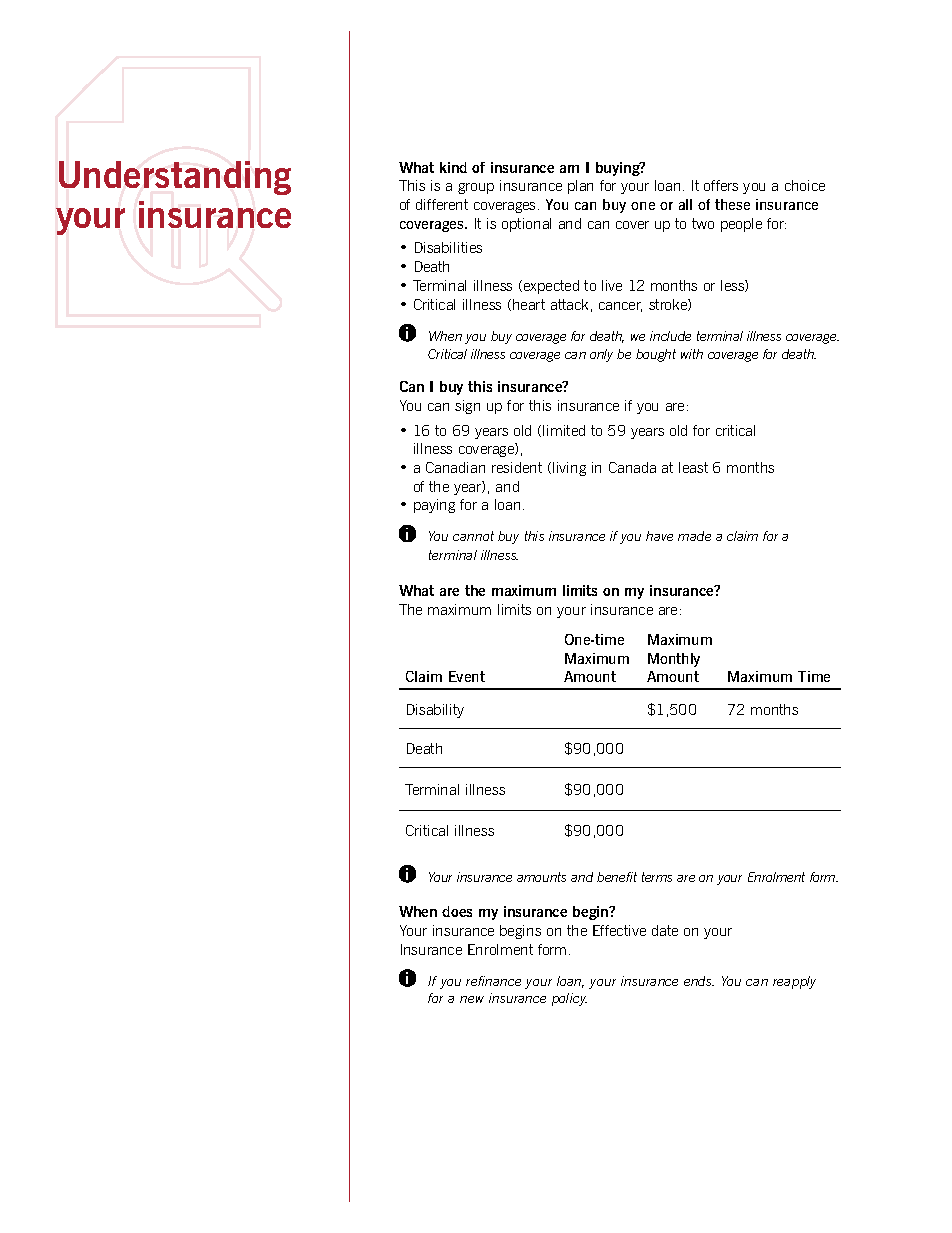 The height and width of the page is (1233, 952). I want to click on sign, so click(467, 407).
